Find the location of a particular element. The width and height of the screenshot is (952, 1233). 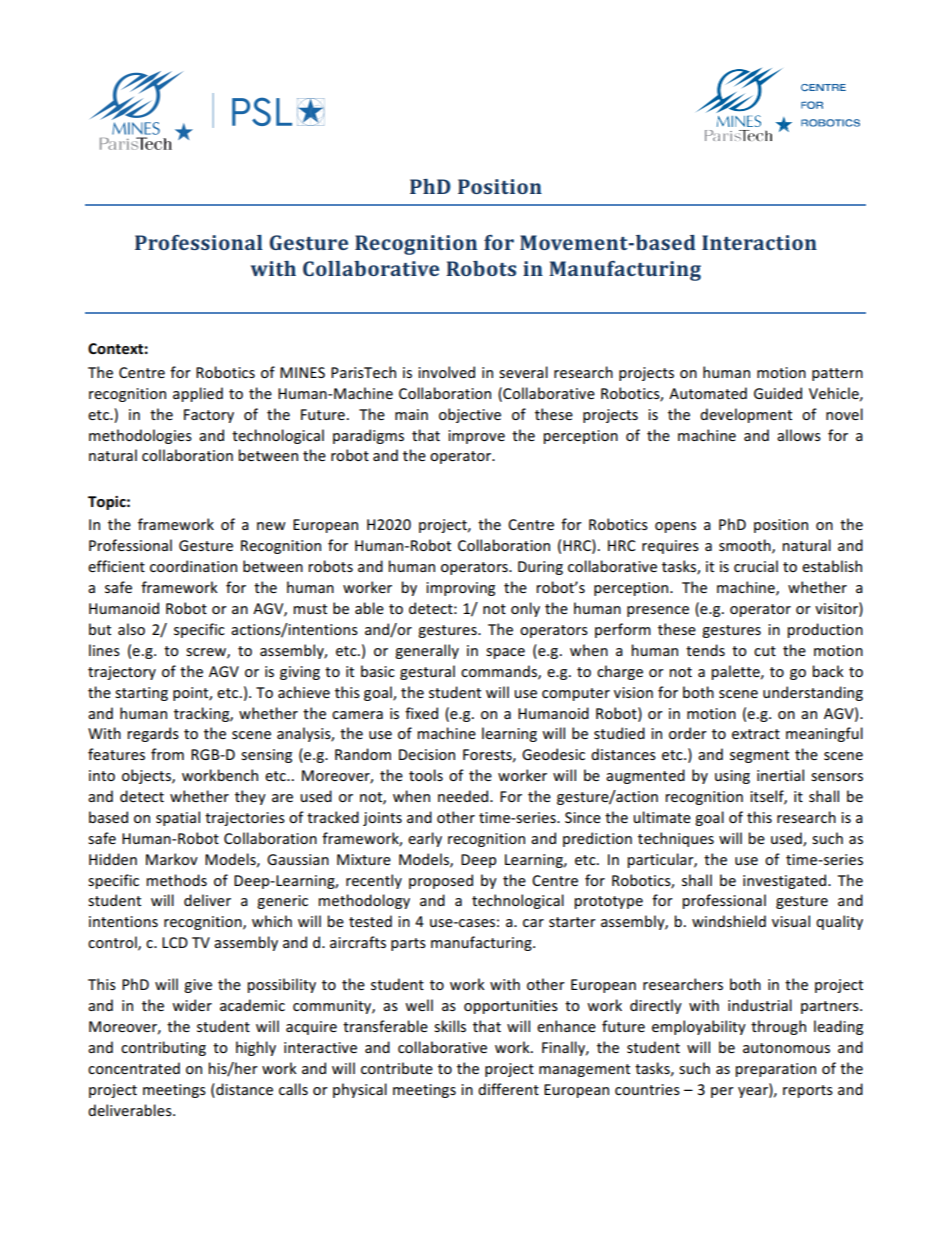

cut is located at coordinates (765, 651).
